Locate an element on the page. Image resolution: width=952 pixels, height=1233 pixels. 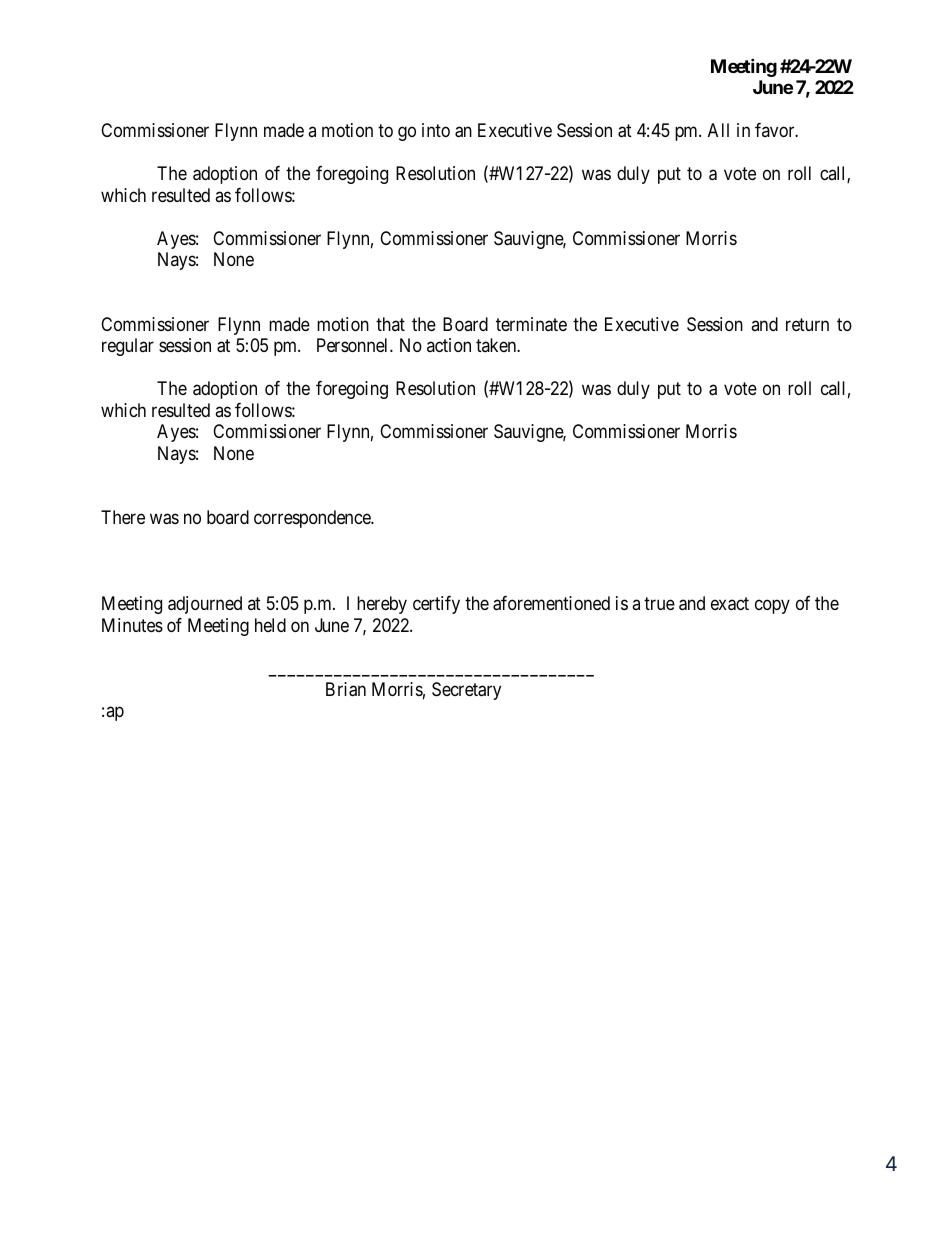
action is located at coordinates (449, 345).
